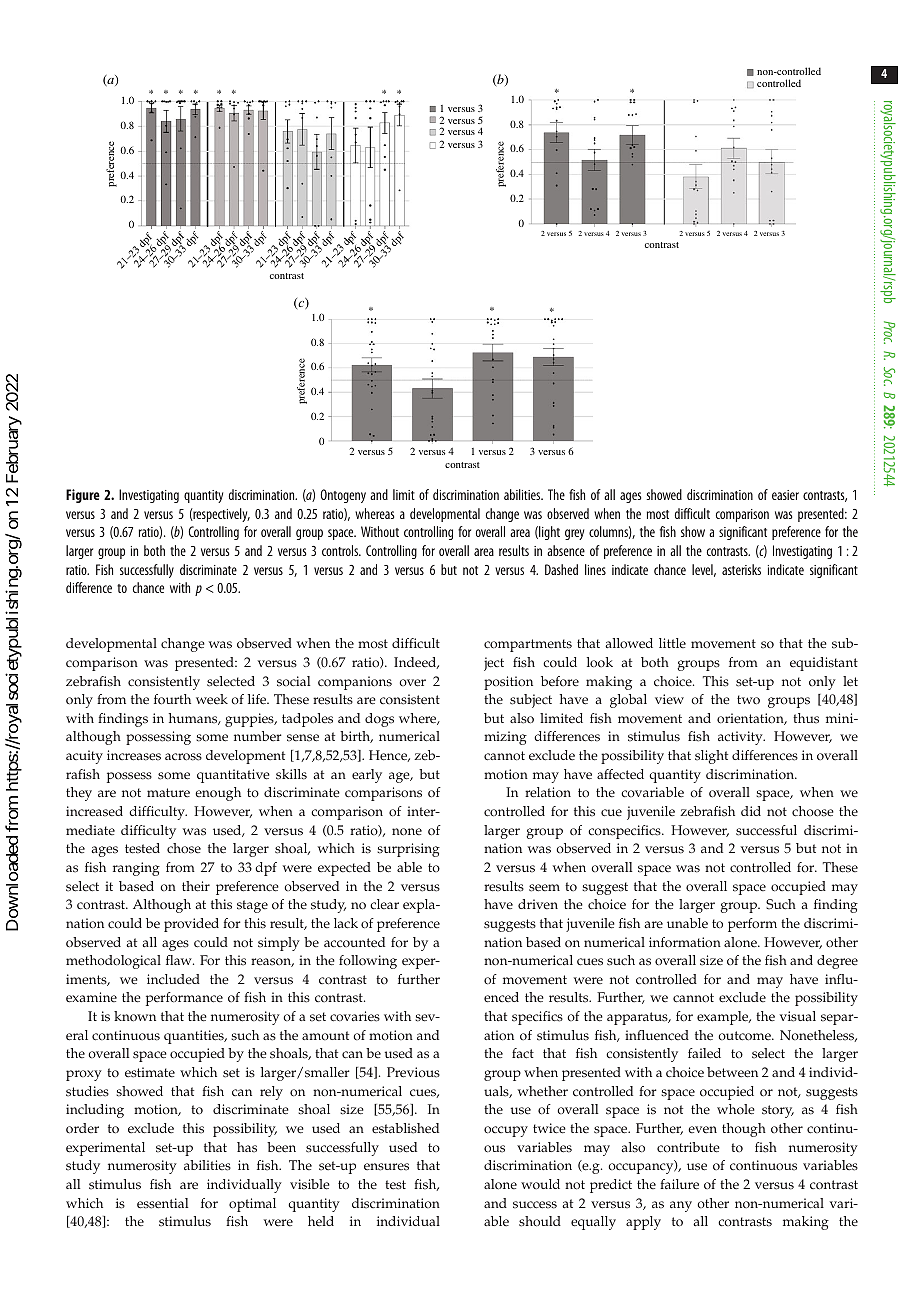 This page has height=1308, width=924. What do you see at coordinates (751, 811) in the page?
I see `did` at bounding box center [751, 811].
